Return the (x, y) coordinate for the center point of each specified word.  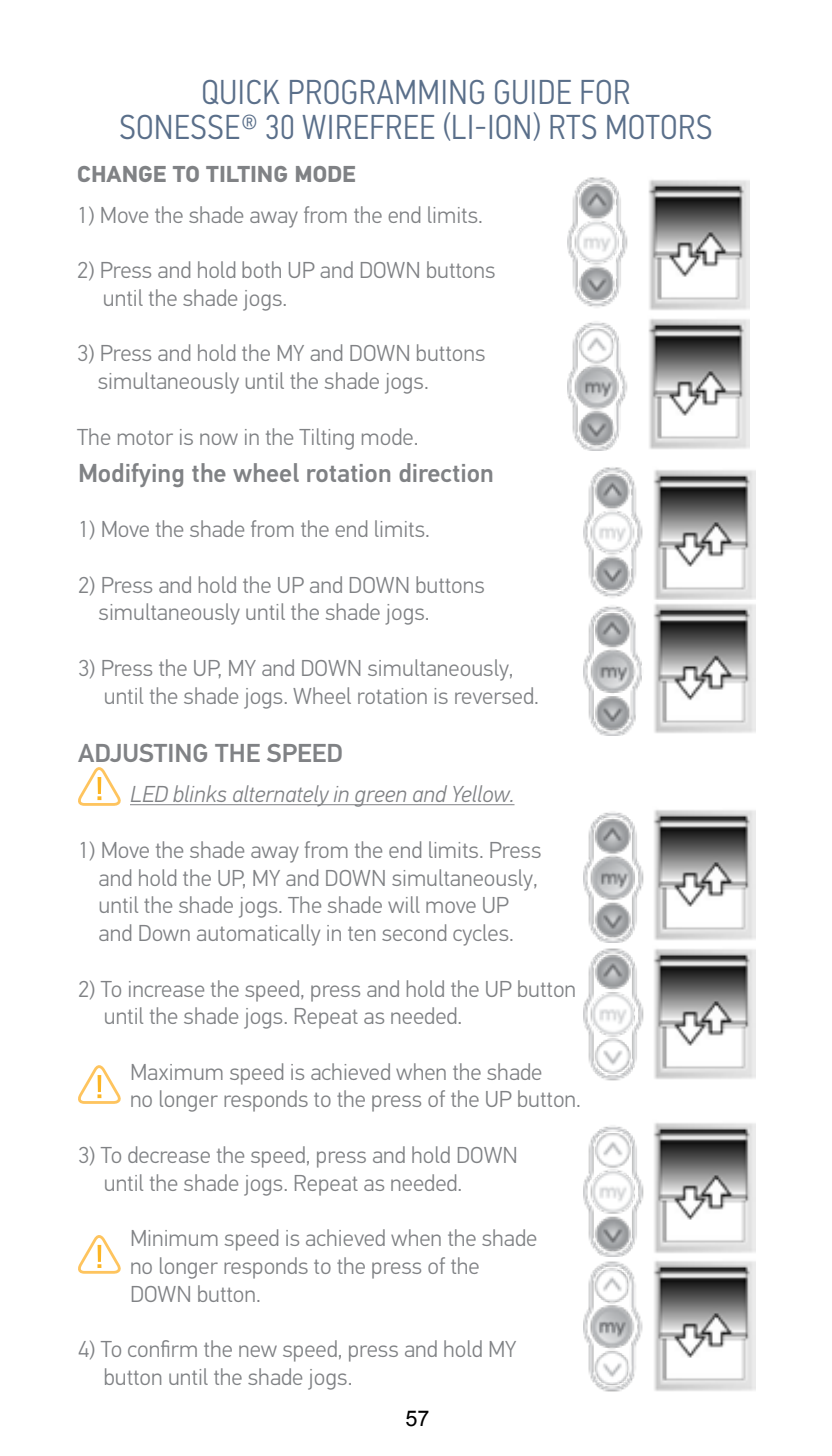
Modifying (131, 475)
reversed (495, 695)
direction (445, 472)
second (414, 932)
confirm (162, 1348)
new (258, 1351)
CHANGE (122, 174)
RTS (573, 127)
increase (166, 989)
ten (361, 934)
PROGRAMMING (387, 92)
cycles (482, 935)
